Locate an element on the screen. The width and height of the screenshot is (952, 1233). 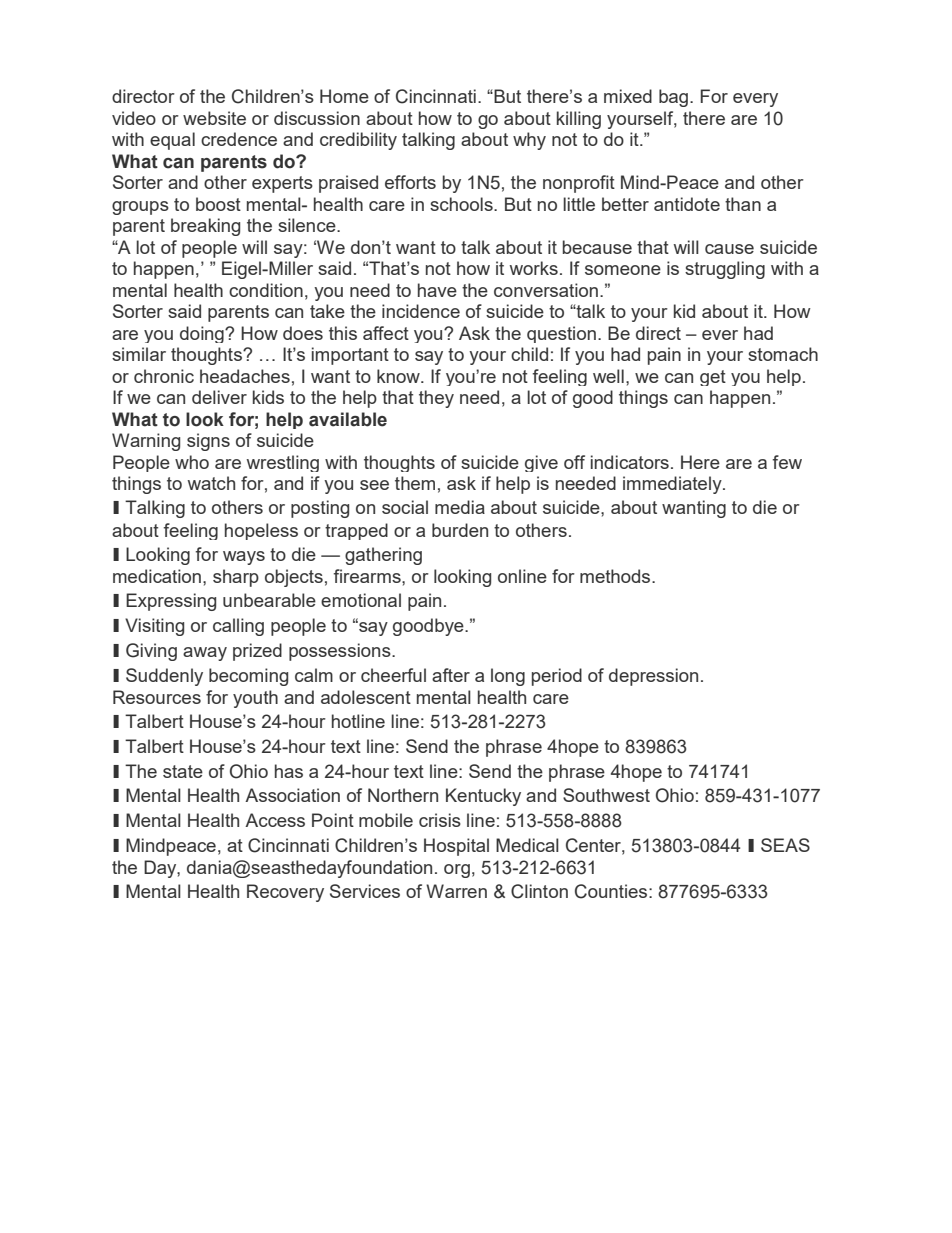
bag is located at coordinates (675, 98).
